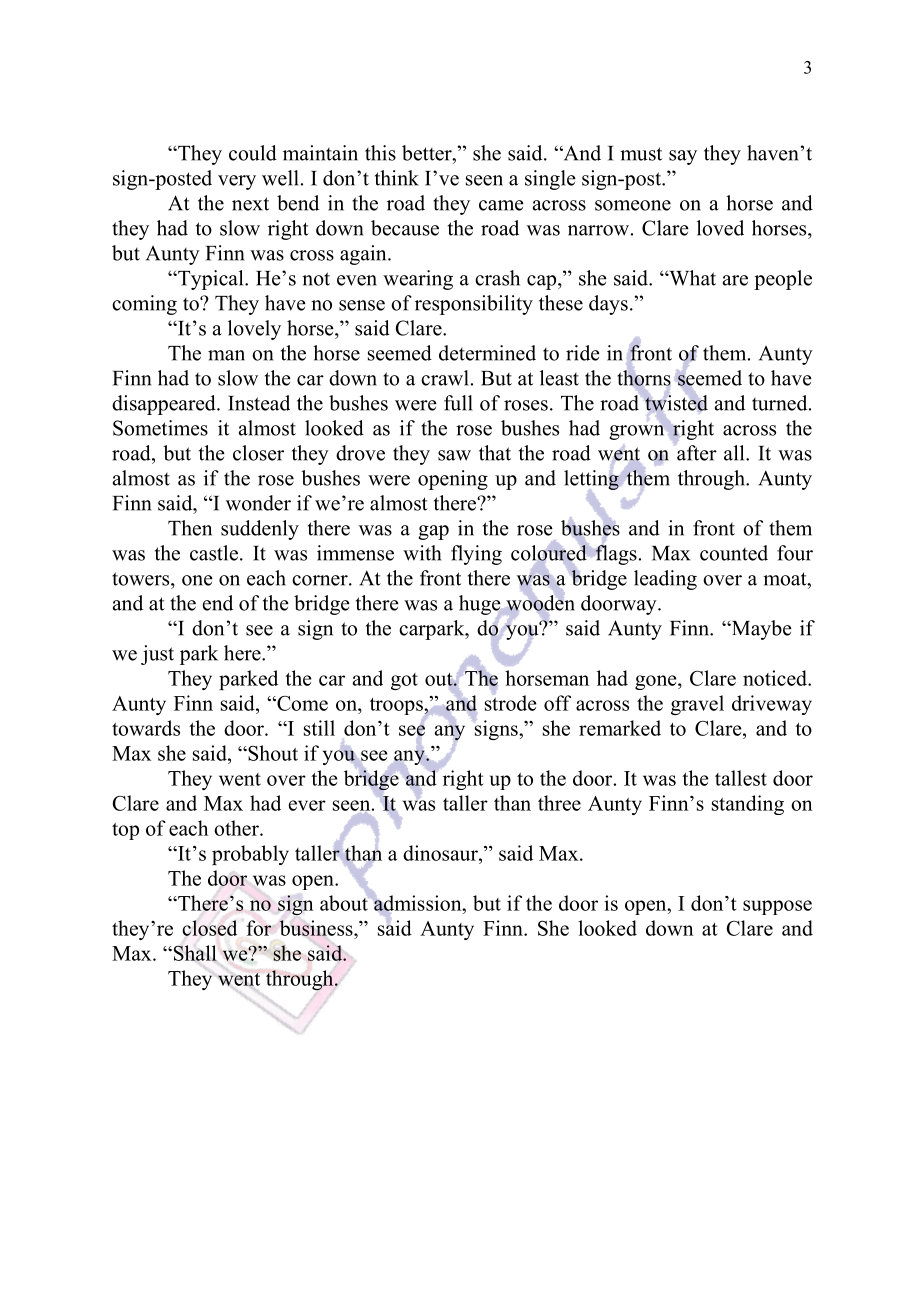 The width and height of the image is (924, 1308). I want to click on better, so click(428, 153).
